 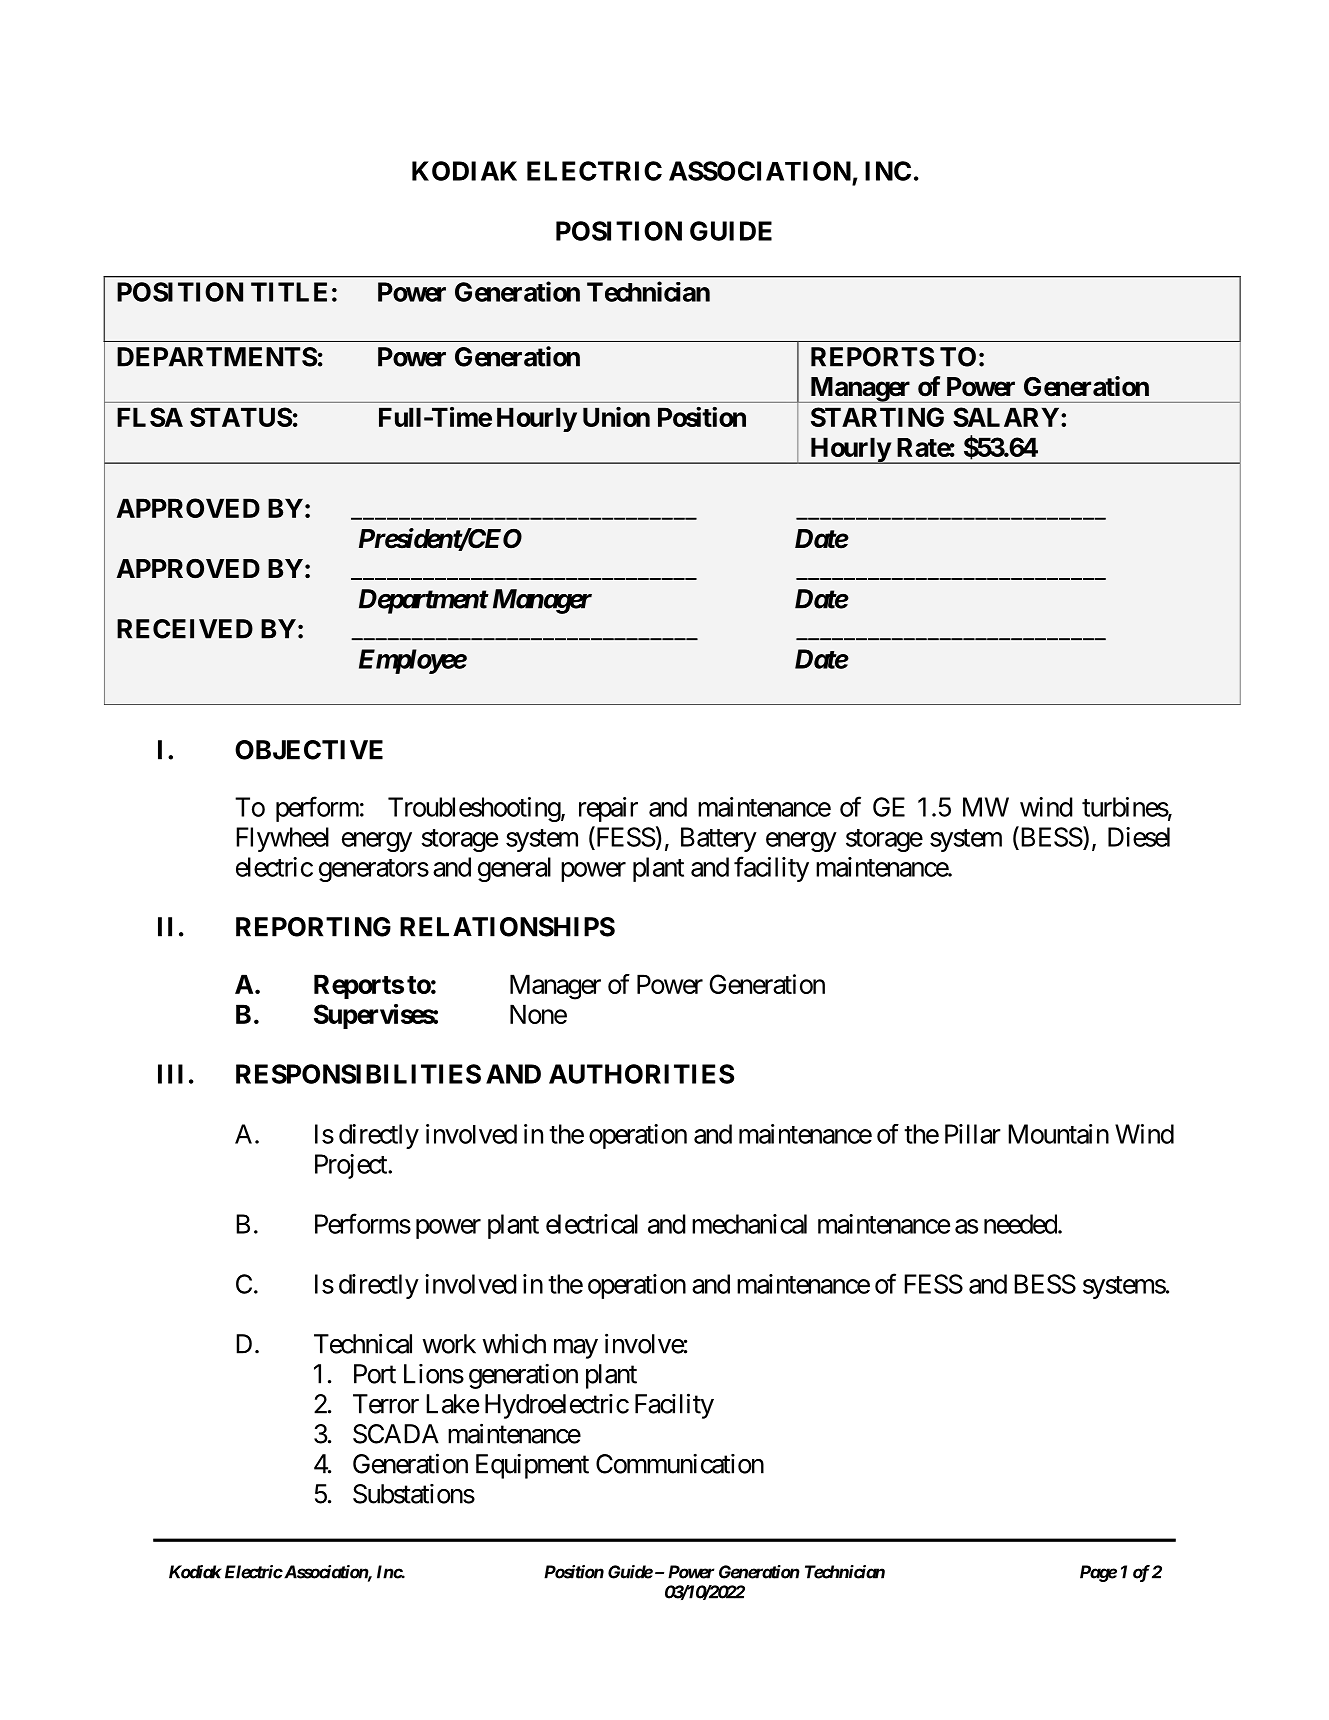 What do you see at coordinates (1006, 417) in the screenshot?
I see `SALARY` at bounding box center [1006, 417].
